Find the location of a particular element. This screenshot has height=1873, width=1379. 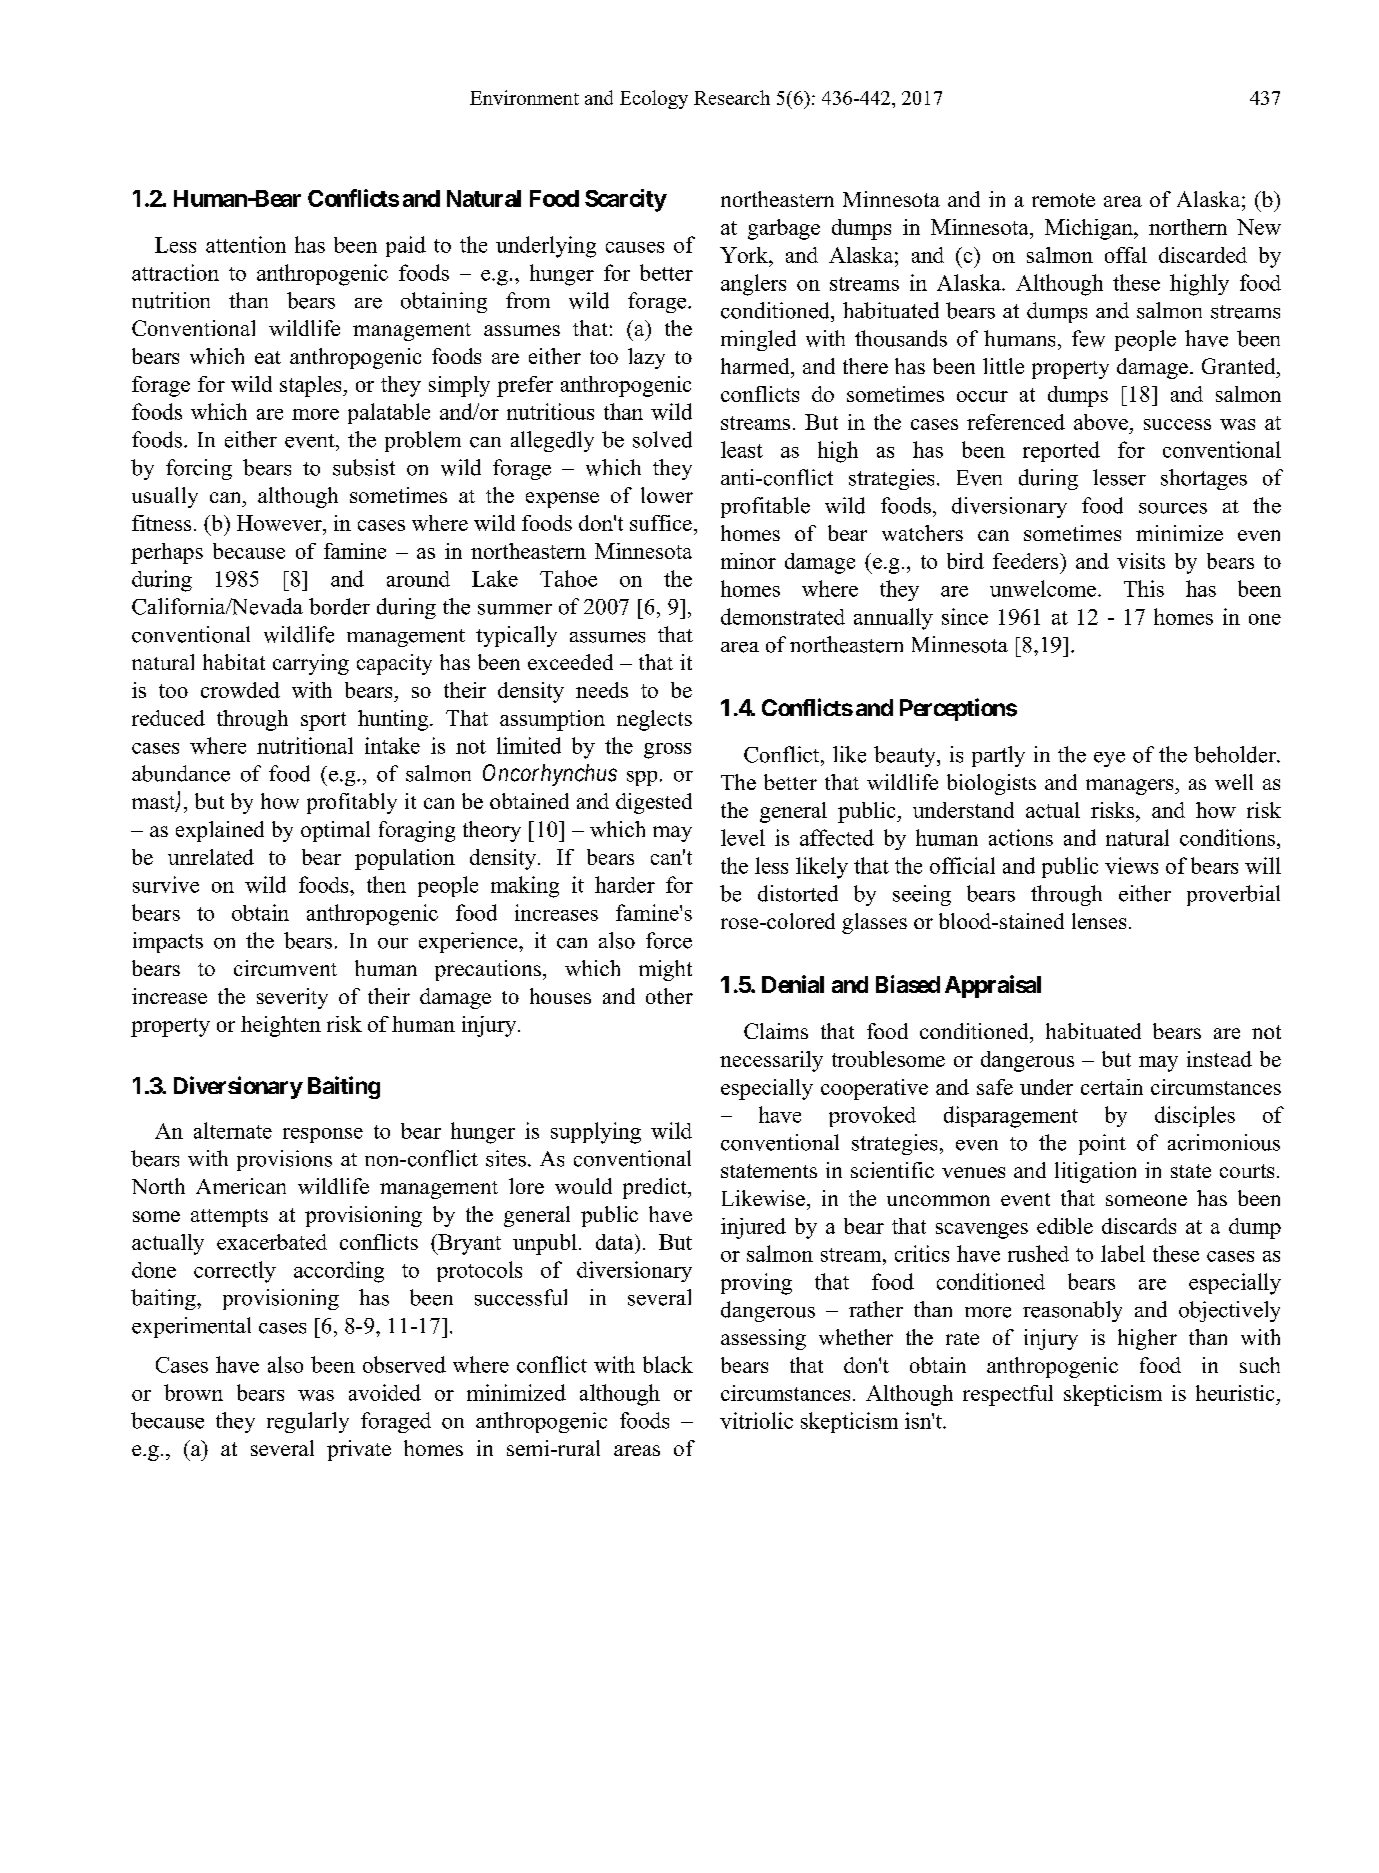

certain is located at coordinates (1112, 1087).
